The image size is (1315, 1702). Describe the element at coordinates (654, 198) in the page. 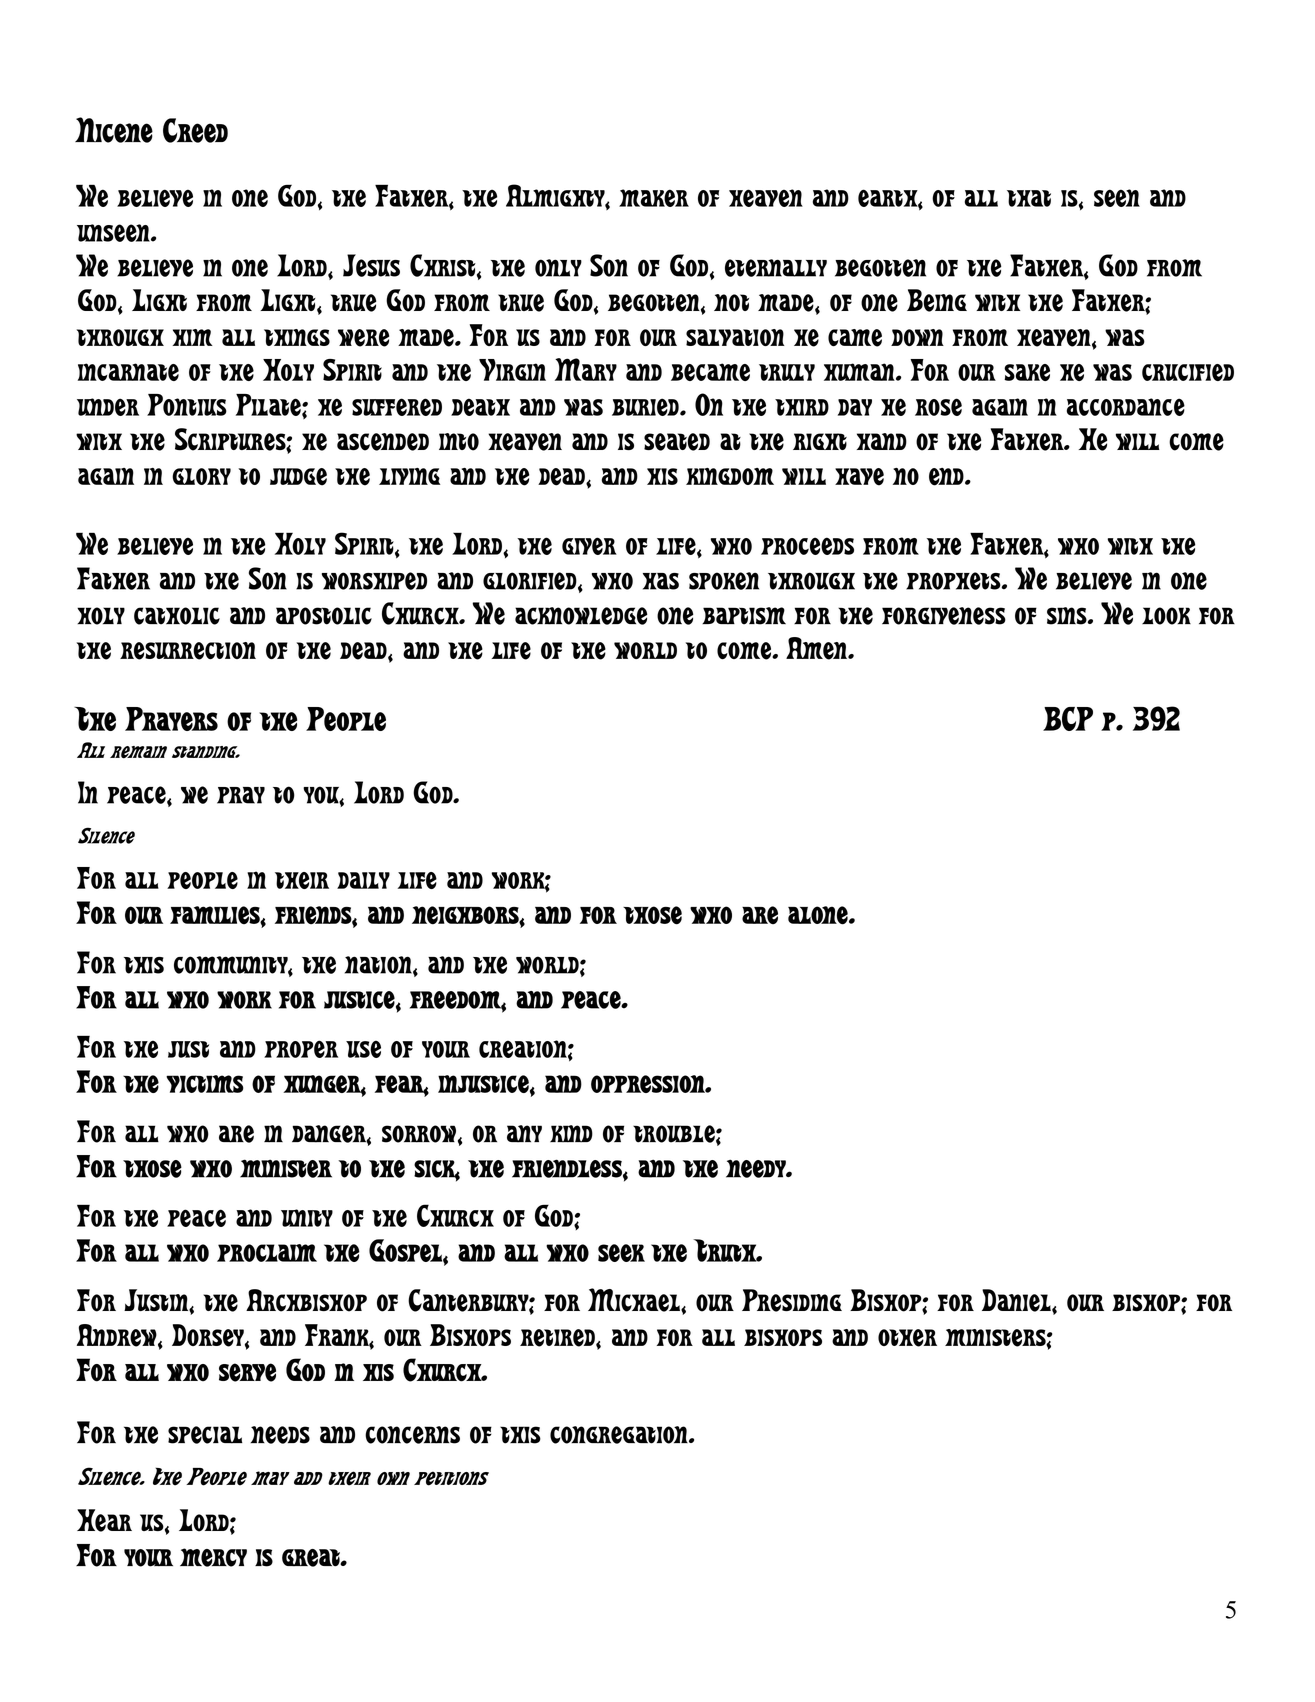

I see `maker` at that location.
